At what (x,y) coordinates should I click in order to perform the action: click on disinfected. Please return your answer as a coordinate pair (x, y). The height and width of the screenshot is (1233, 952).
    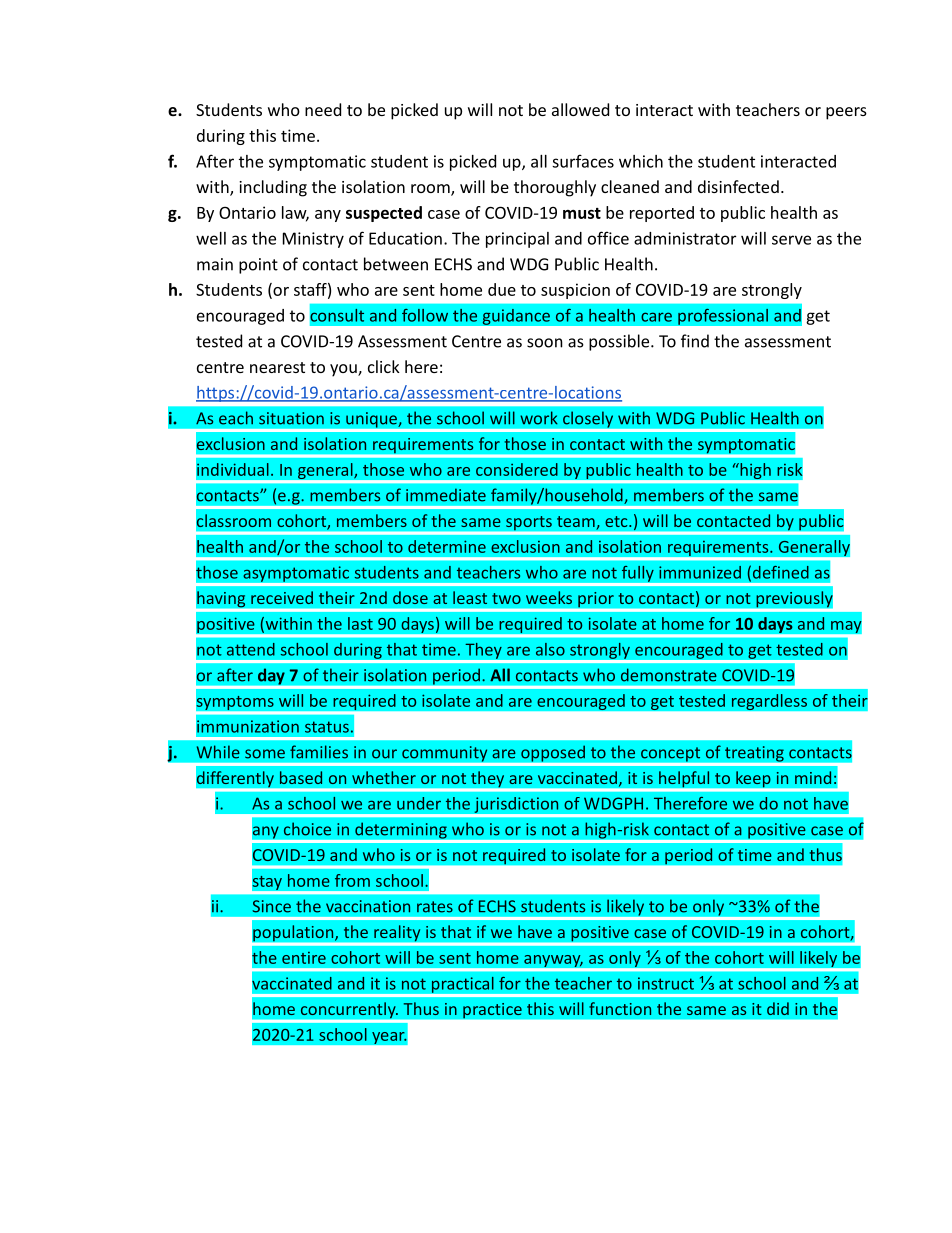
    Looking at the image, I should click on (738, 186).
